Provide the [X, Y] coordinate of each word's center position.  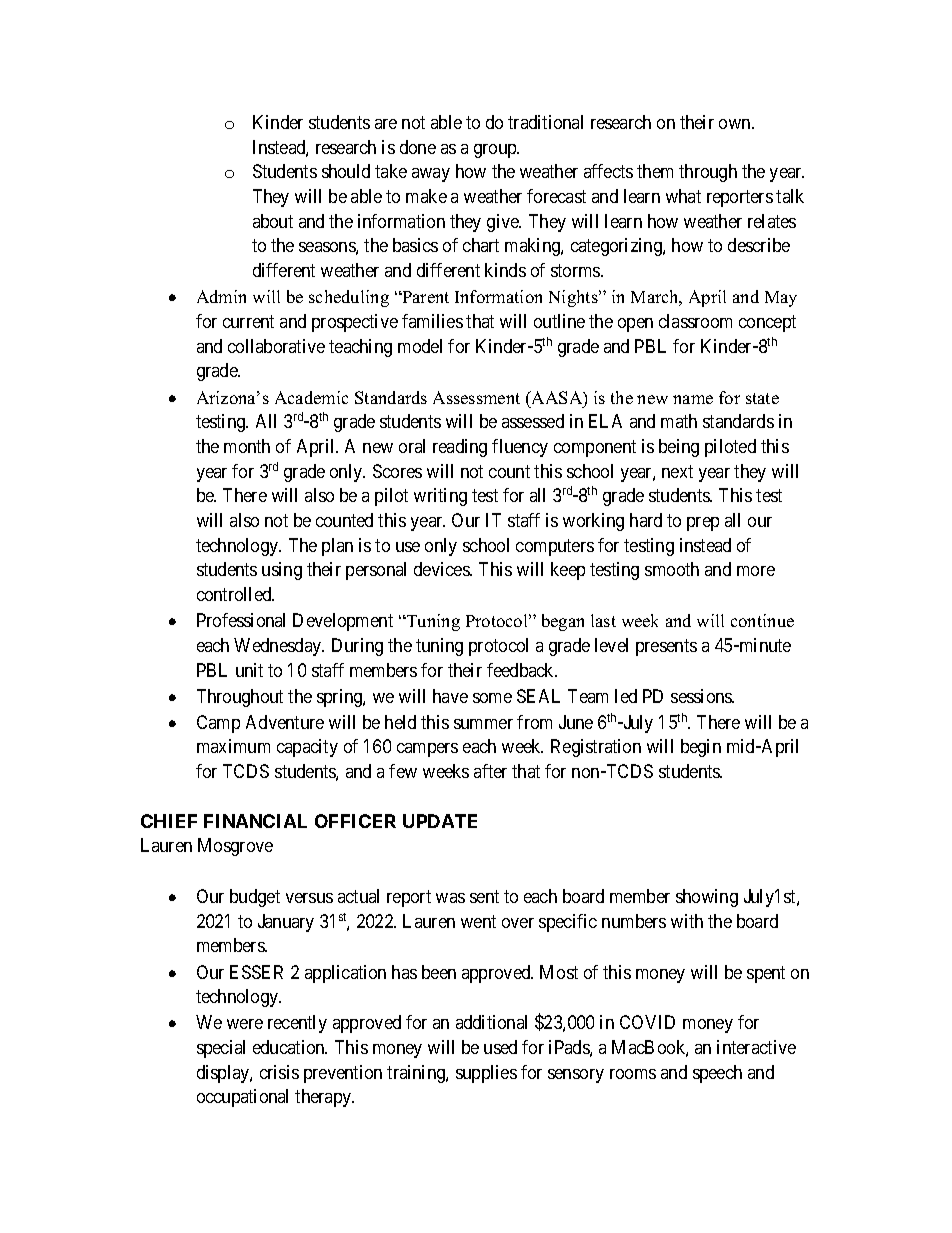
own [736, 124]
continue [762, 620]
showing [707, 898]
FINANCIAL [255, 821]
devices [442, 569]
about [273, 221]
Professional [241, 620]
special [221, 1049]
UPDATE [440, 821]
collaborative [276, 346]
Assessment [476, 397]
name [693, 399]
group [496, 151]
